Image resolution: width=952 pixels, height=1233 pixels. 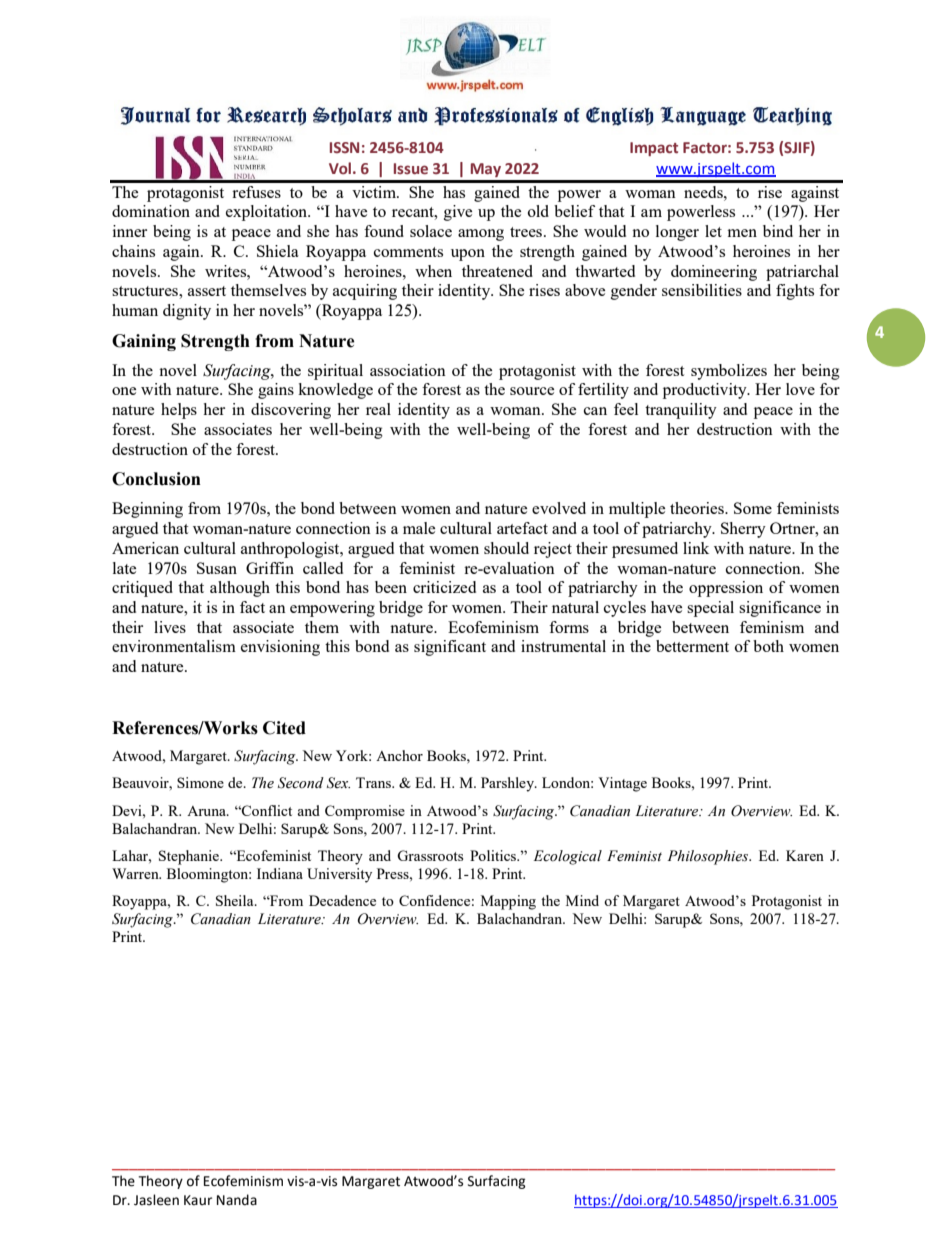 What do you see at coordinates (237, 1200) in the screenshot?
I see `Nanda` at bounding box center [237, 1200].
